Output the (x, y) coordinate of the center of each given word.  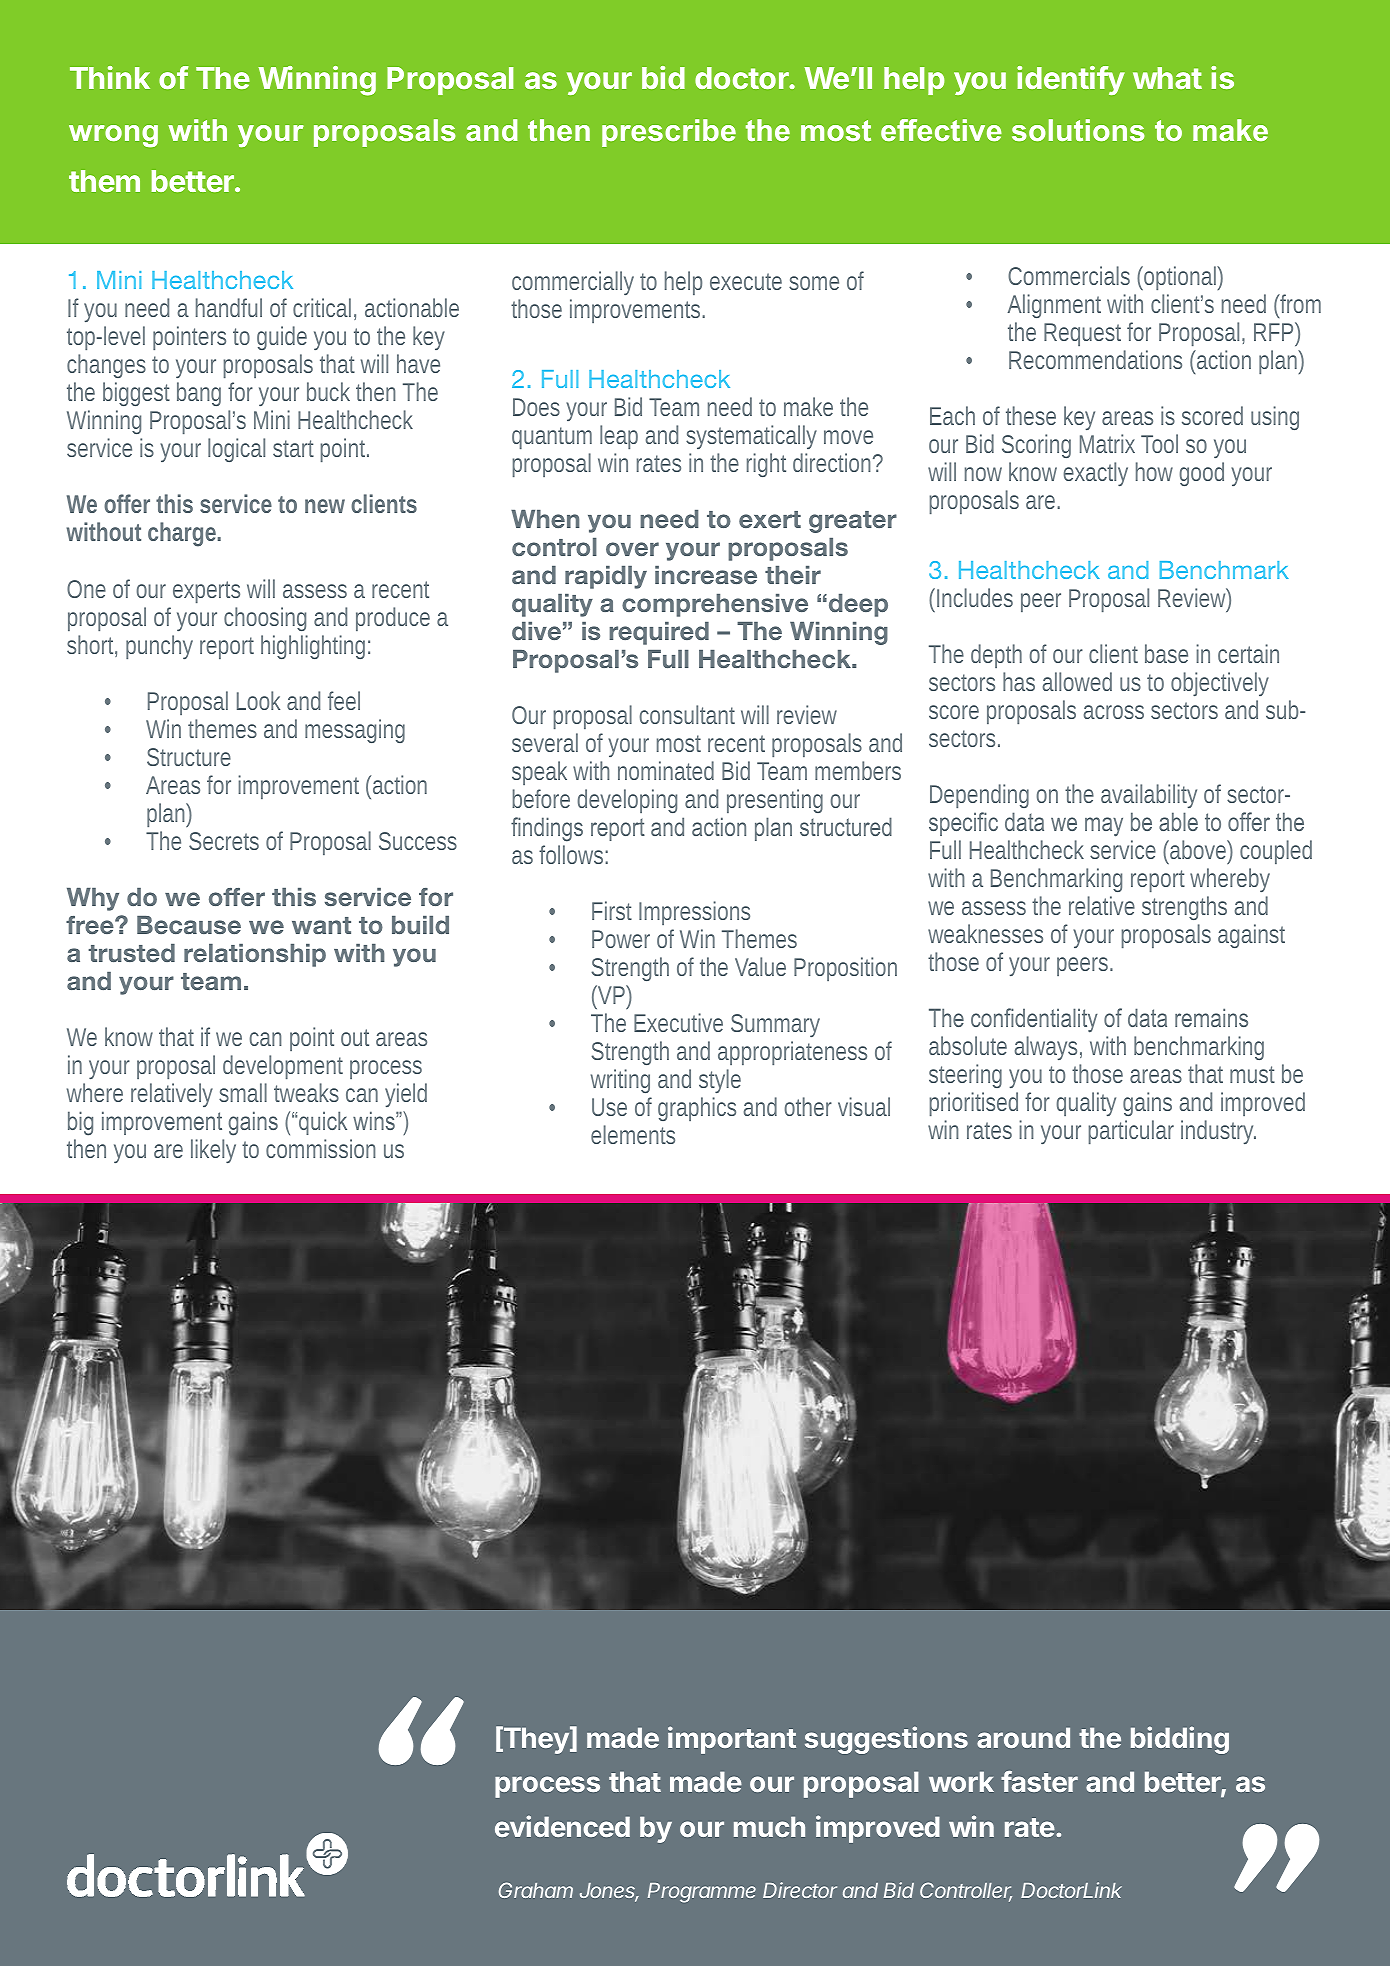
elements (633, 1134)
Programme (702, 1893)
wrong (113, 136)
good (1201, 474)
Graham (536, 1890)
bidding (1180, 1740)
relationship (255, 955)
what (1167, 78)
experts (206, 592)
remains (1211, 1017)
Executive (678, 1022)
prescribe (669, 133)
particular (1131, 1132)
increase (706, 575)
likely (213, 1151)
